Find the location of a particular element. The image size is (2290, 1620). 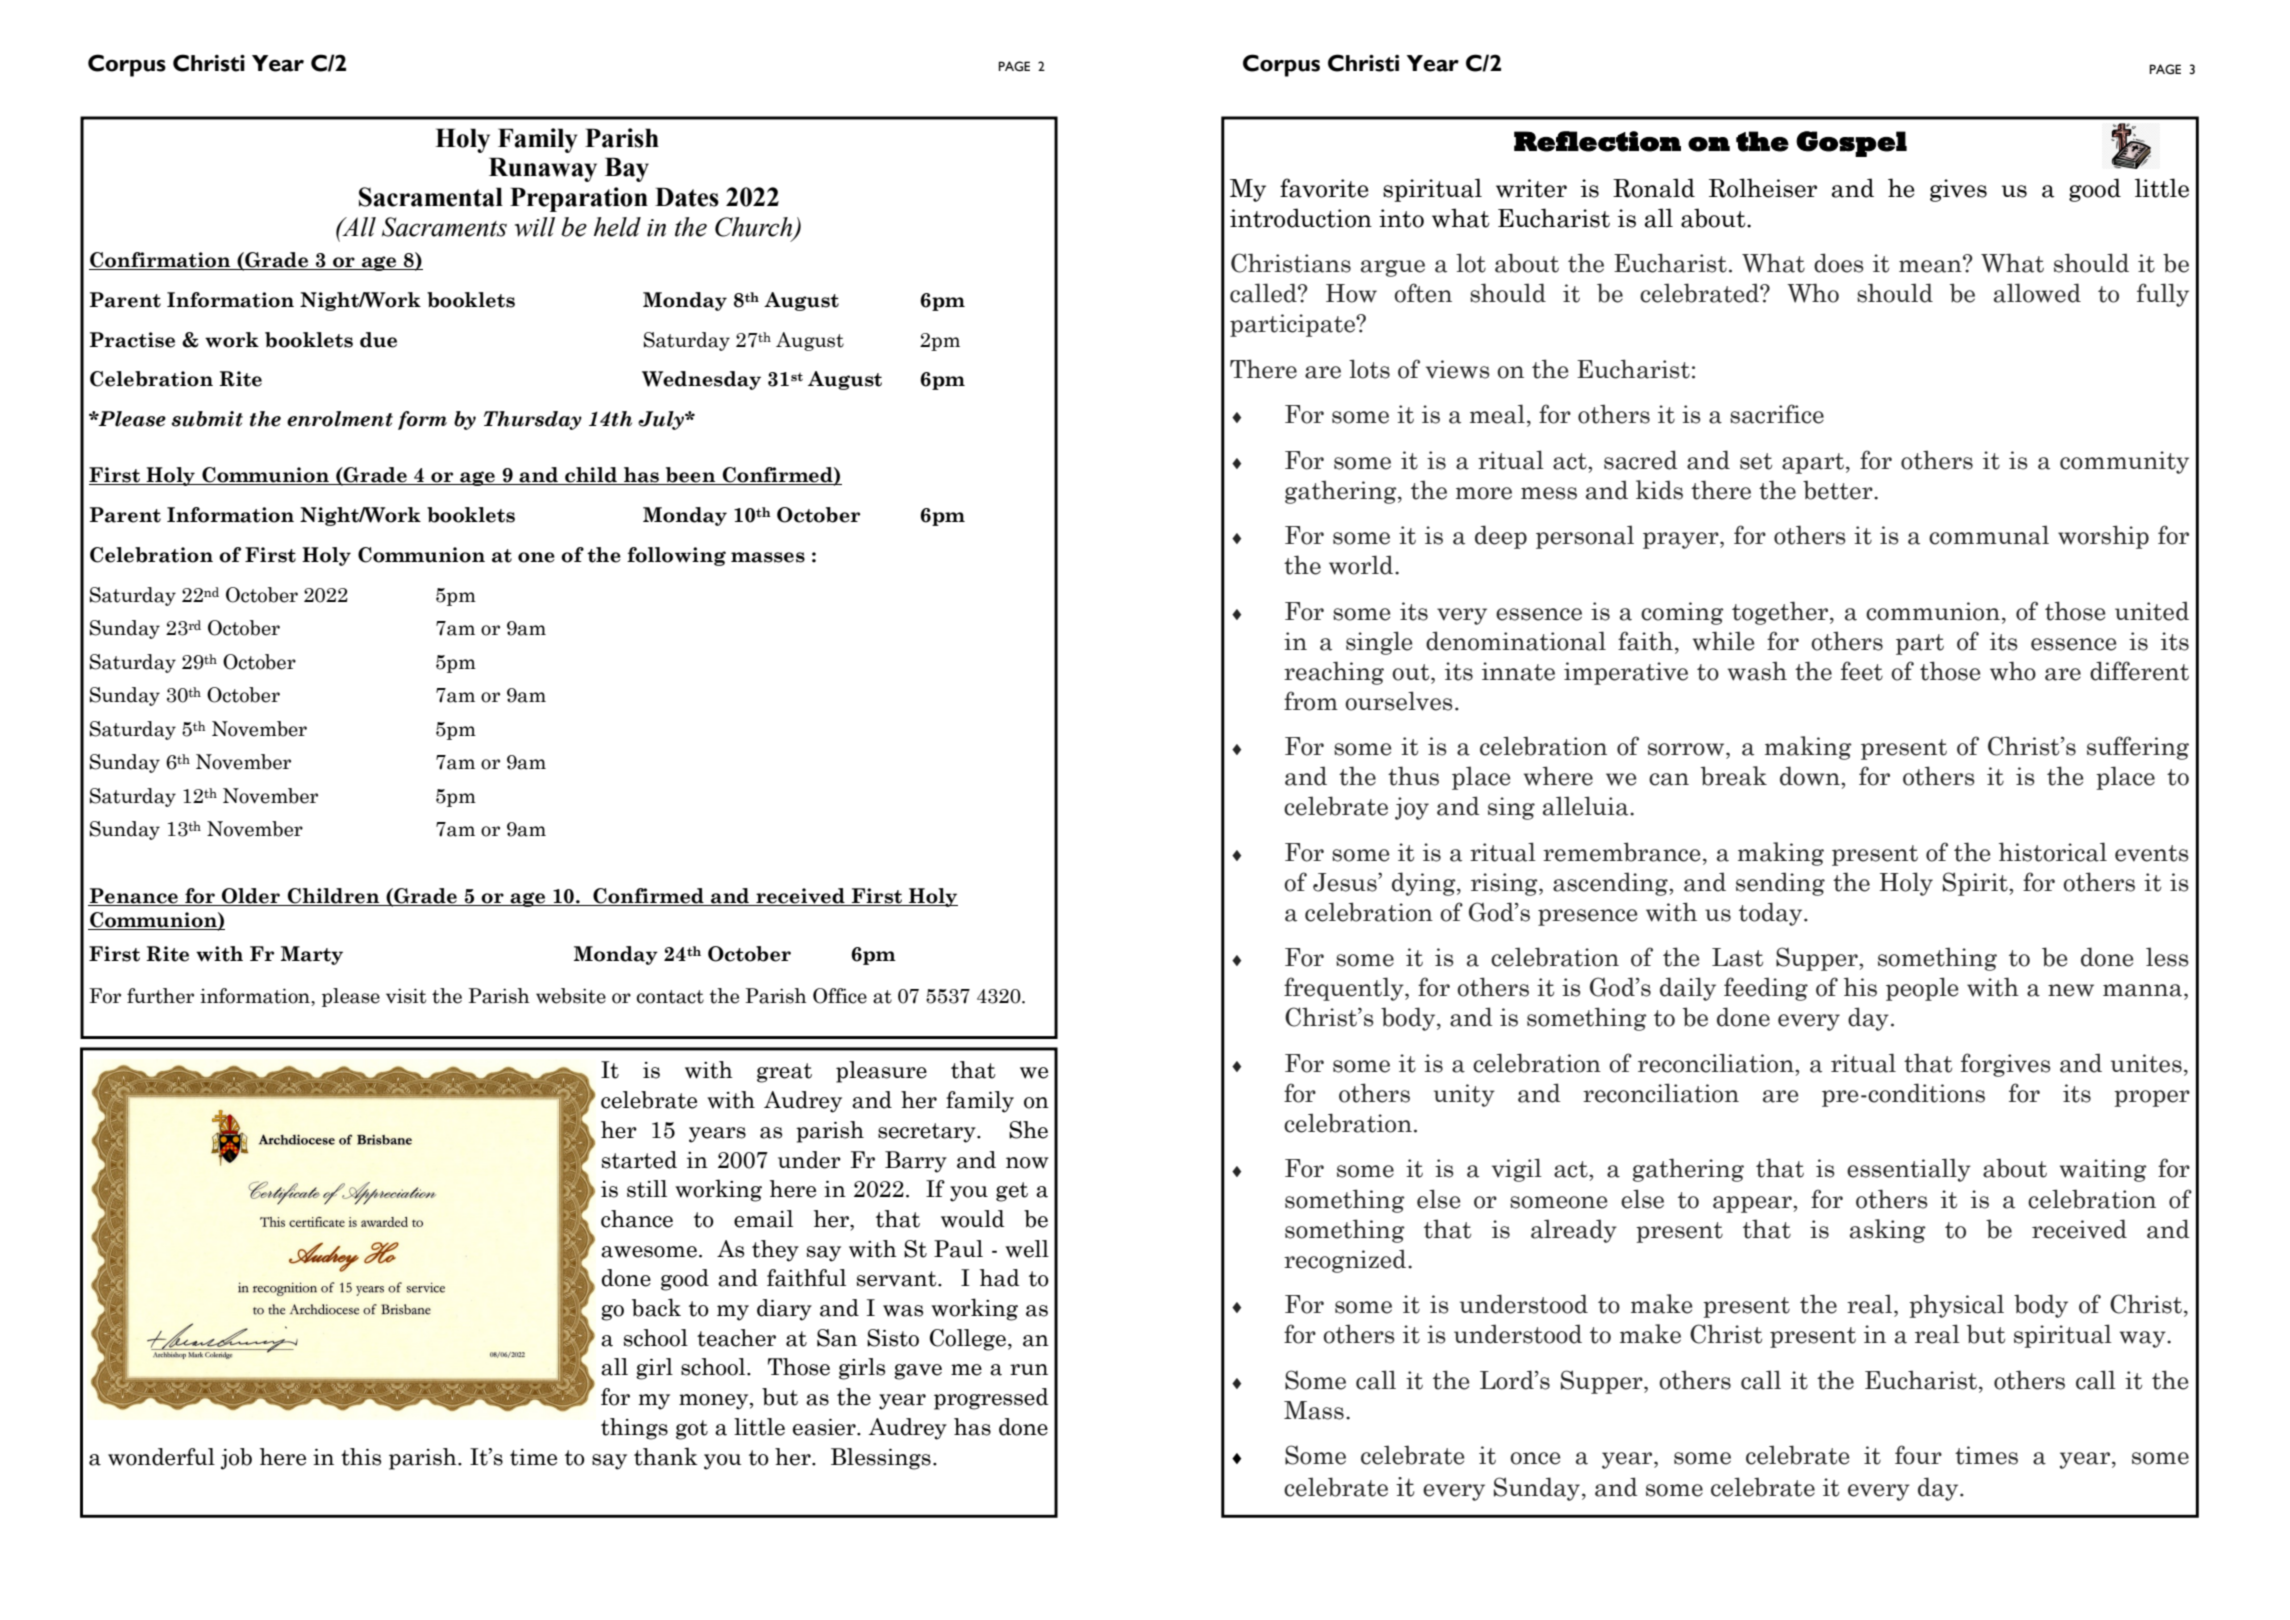

Gospel is located at coordinates (1851, 144).
